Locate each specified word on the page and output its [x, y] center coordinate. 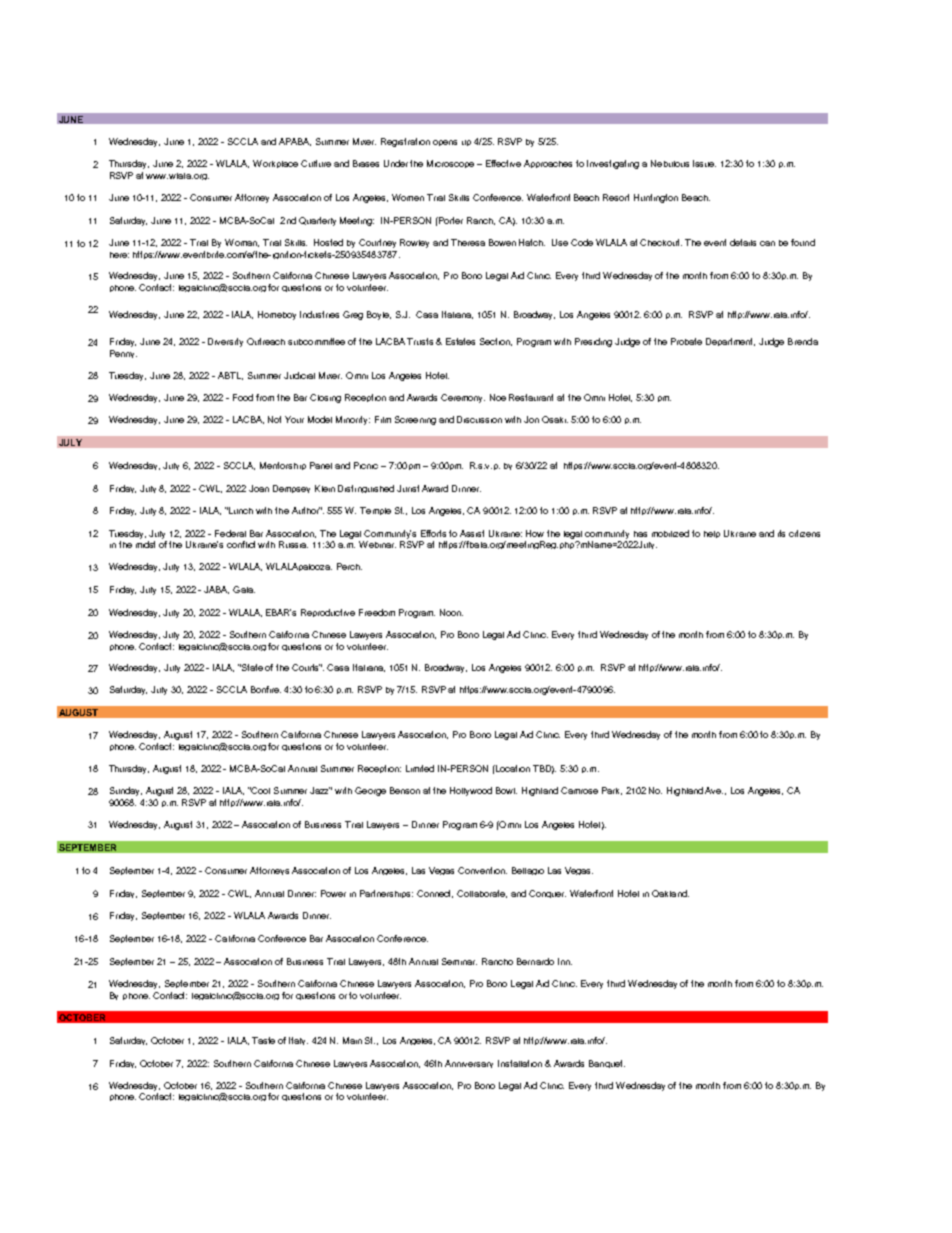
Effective [503, 163]
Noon [451, 612]
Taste [263, 1040]
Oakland [670, 893]
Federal [230, 533]
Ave [714, 790]
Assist [472, 533]
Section [496, 342]
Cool [260, 790]
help [712, 534]
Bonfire [266, 689]
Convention [482, 870]
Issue [704, 163]
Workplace [275, 164]
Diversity [225, 342]
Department [730, 342]
